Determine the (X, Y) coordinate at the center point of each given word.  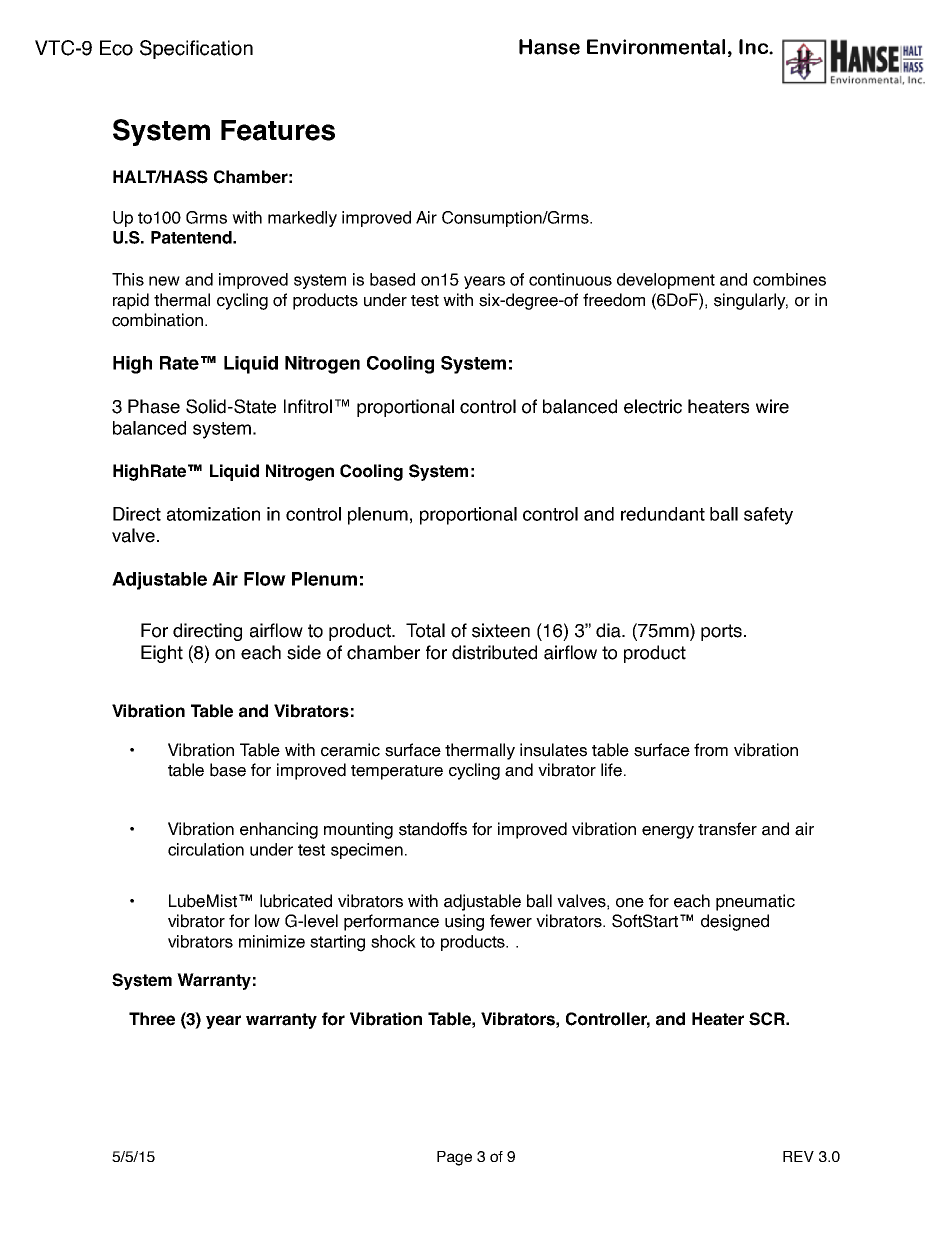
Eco (116, 48)
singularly (751, 301)
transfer (727, 829)
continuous (570, 279)
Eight (162, 654)
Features (278, 130)
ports (721, 632)
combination (159, 320)
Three (152, 1019)
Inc (754, 47)
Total (425, 630)
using (464, 922)
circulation (206, 849)
